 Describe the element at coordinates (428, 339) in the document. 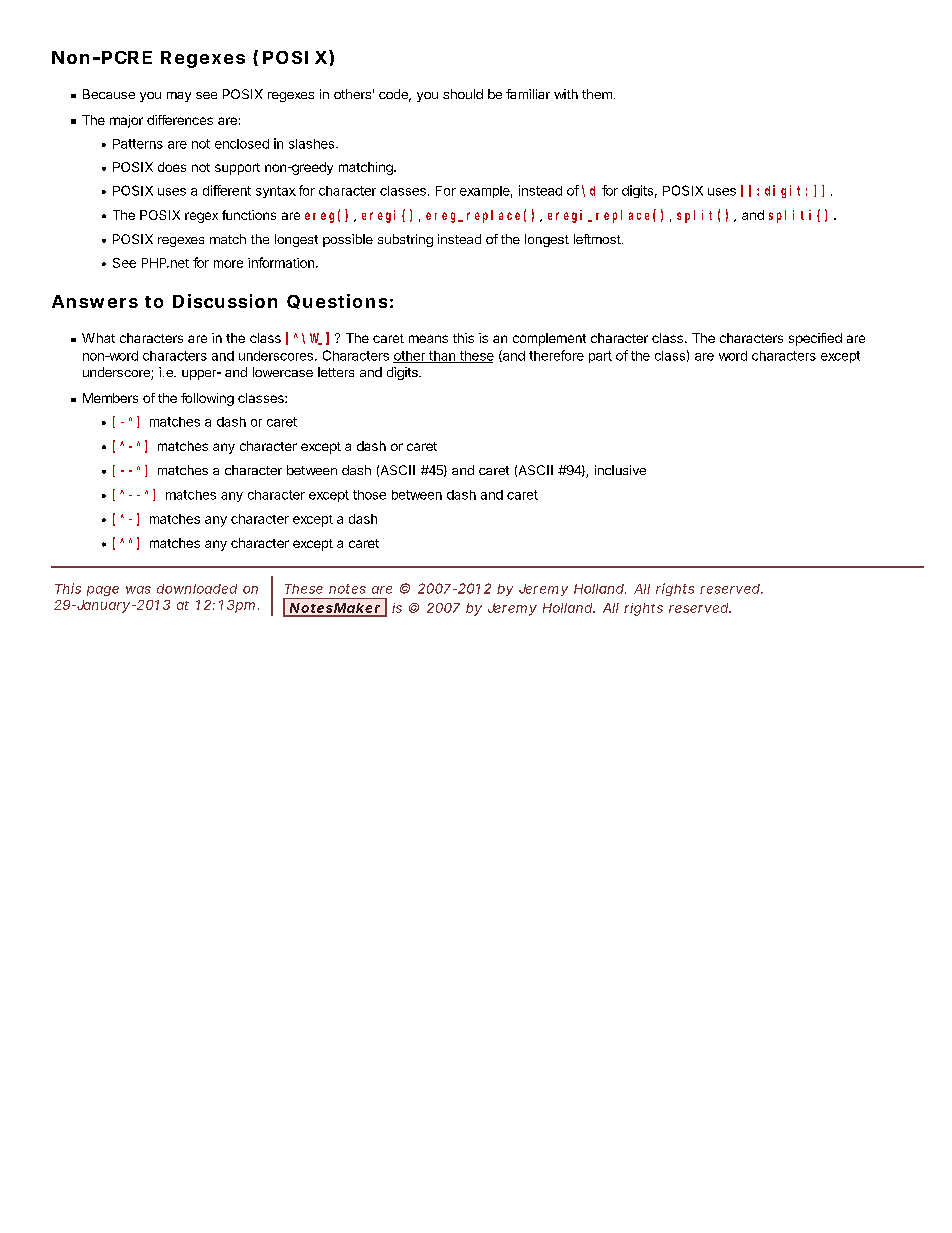

I see `means` at that location.
